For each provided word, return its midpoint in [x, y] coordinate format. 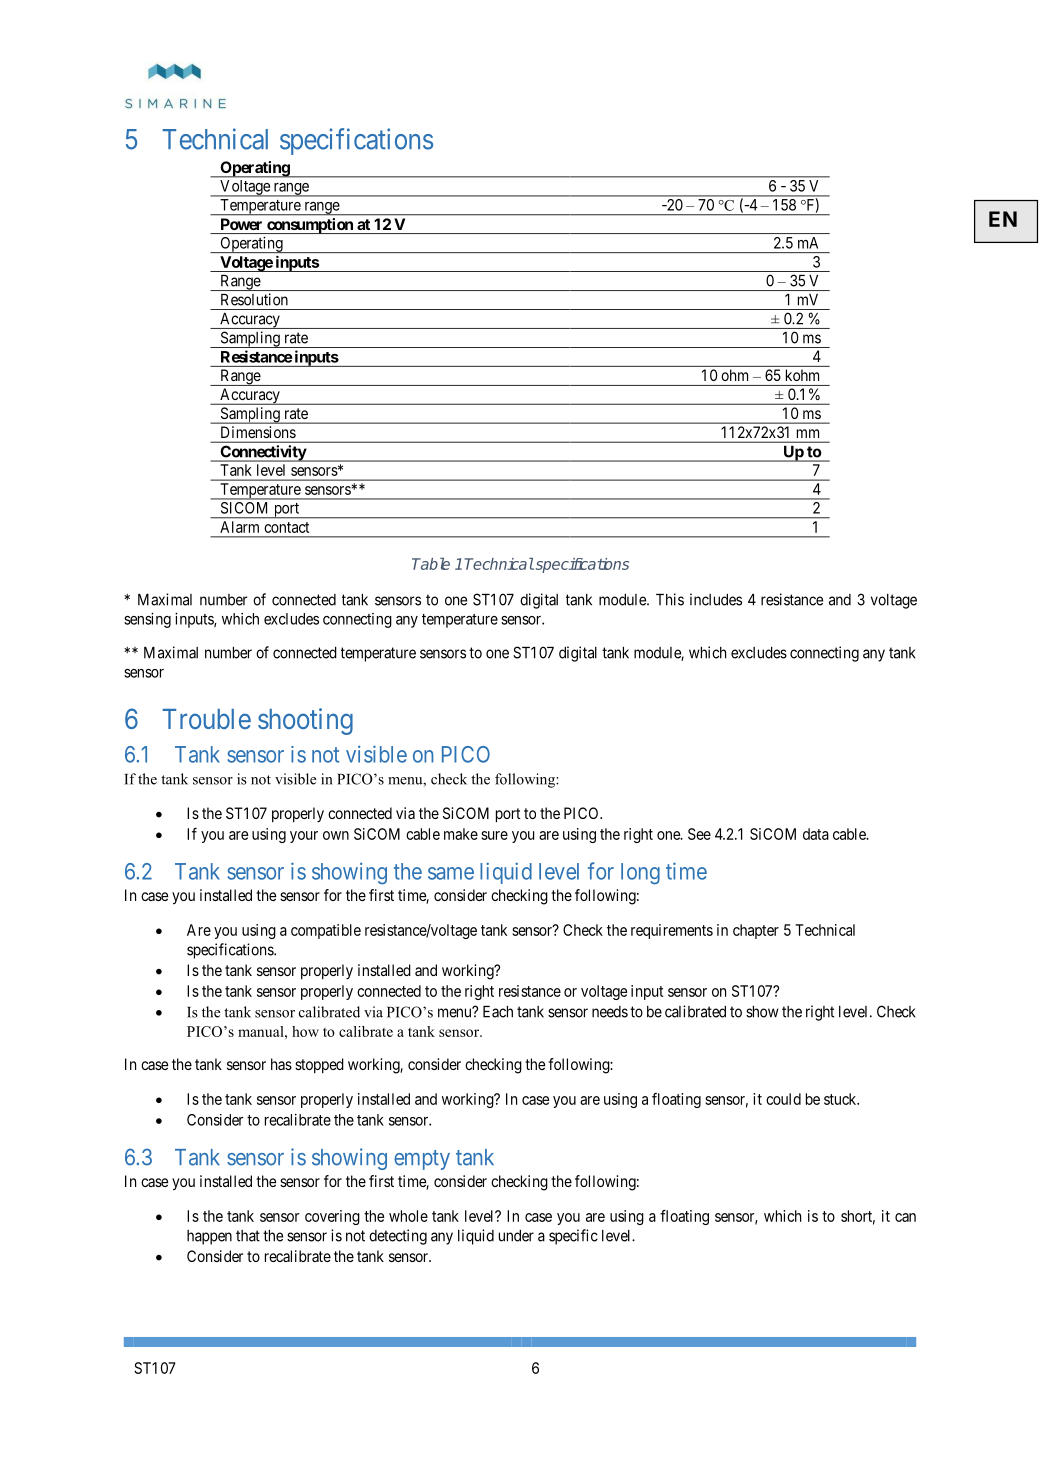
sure [494, 835]
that [248, 1236]
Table [431, 564]
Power [241, 224]
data [816, 834]
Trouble [207, 719]
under [516, 1236]
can [905, 1217]
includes [716, 599]
